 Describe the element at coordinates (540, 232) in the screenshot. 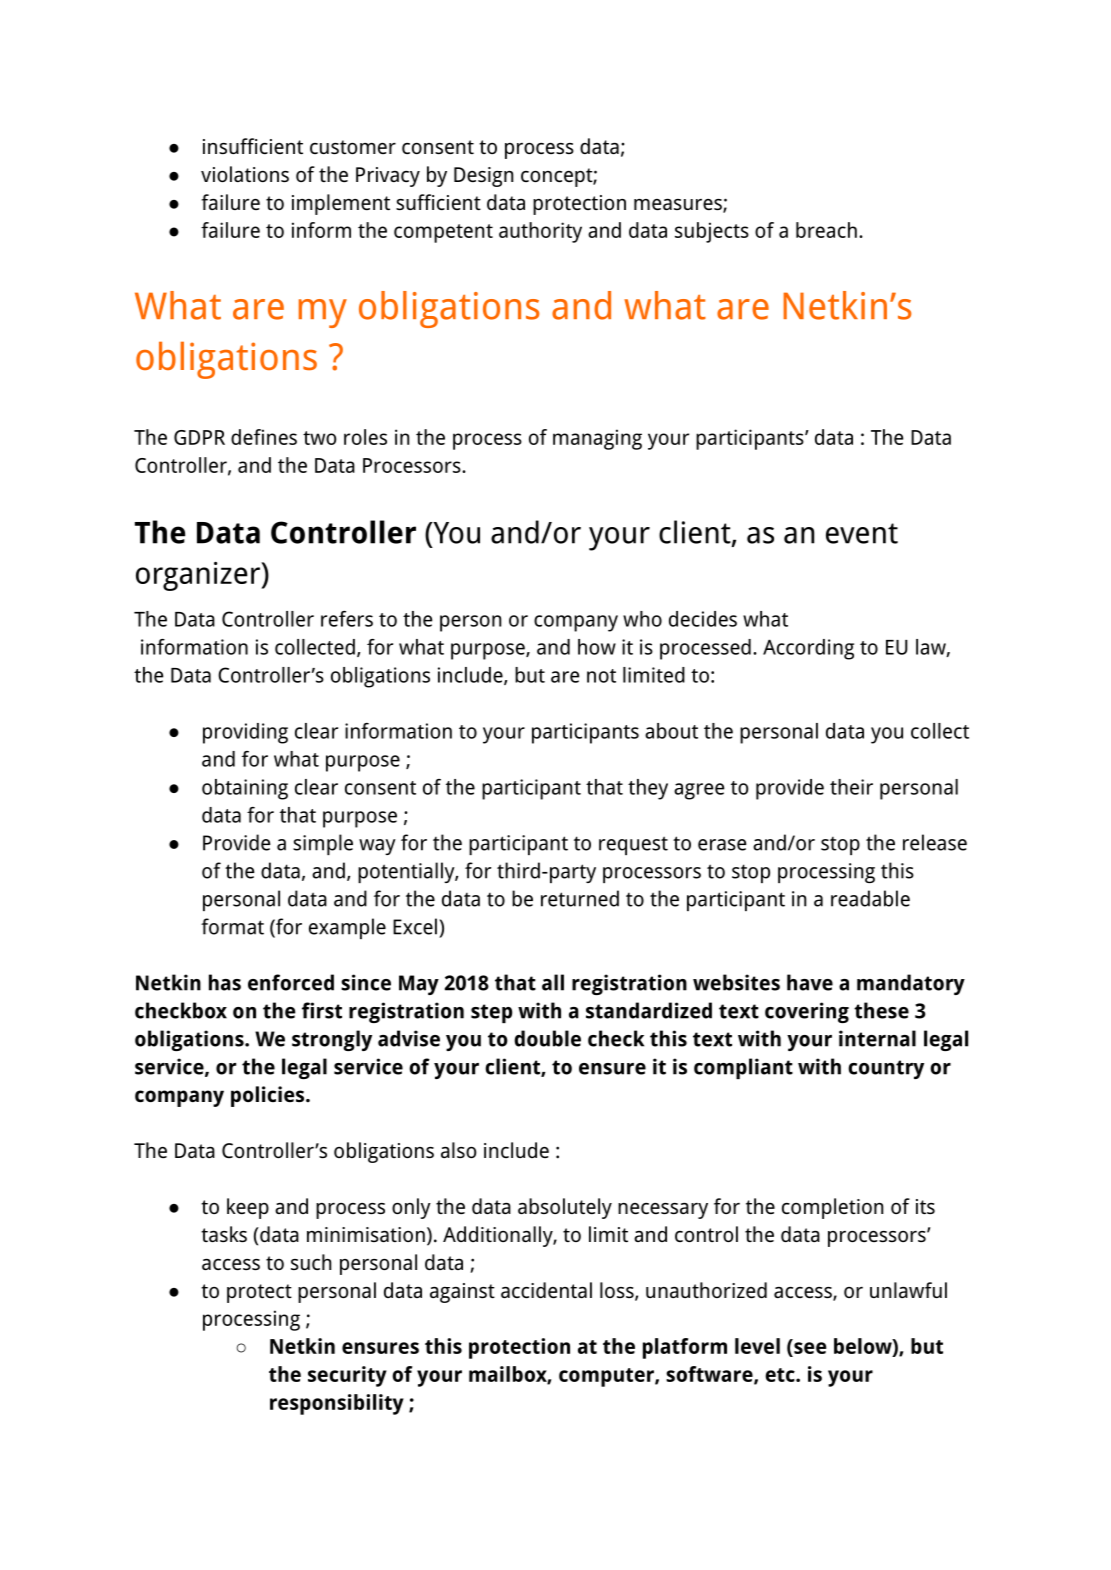

I see `authority` at that location.
